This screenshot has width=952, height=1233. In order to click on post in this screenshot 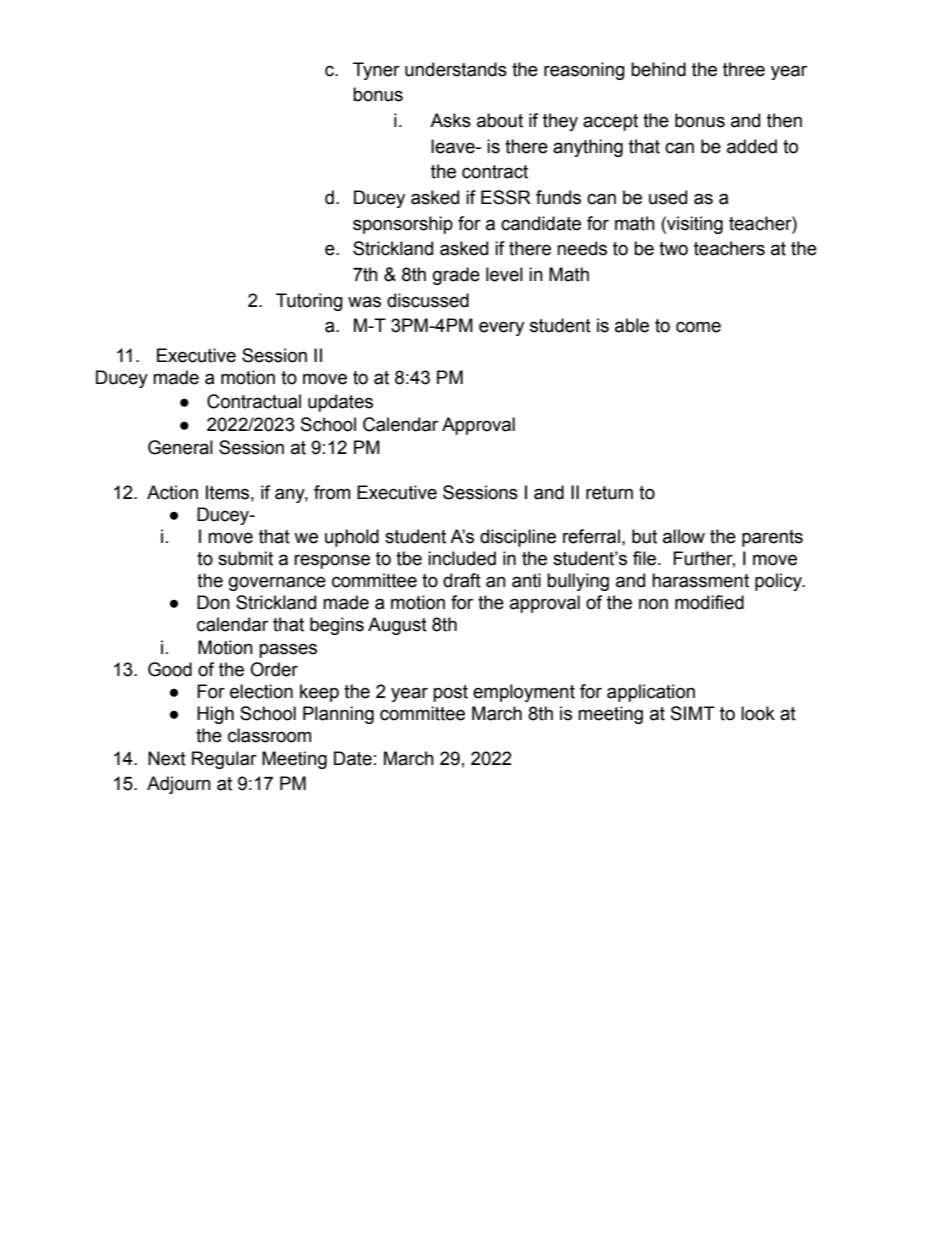, I will do `click(450, 693)`.
